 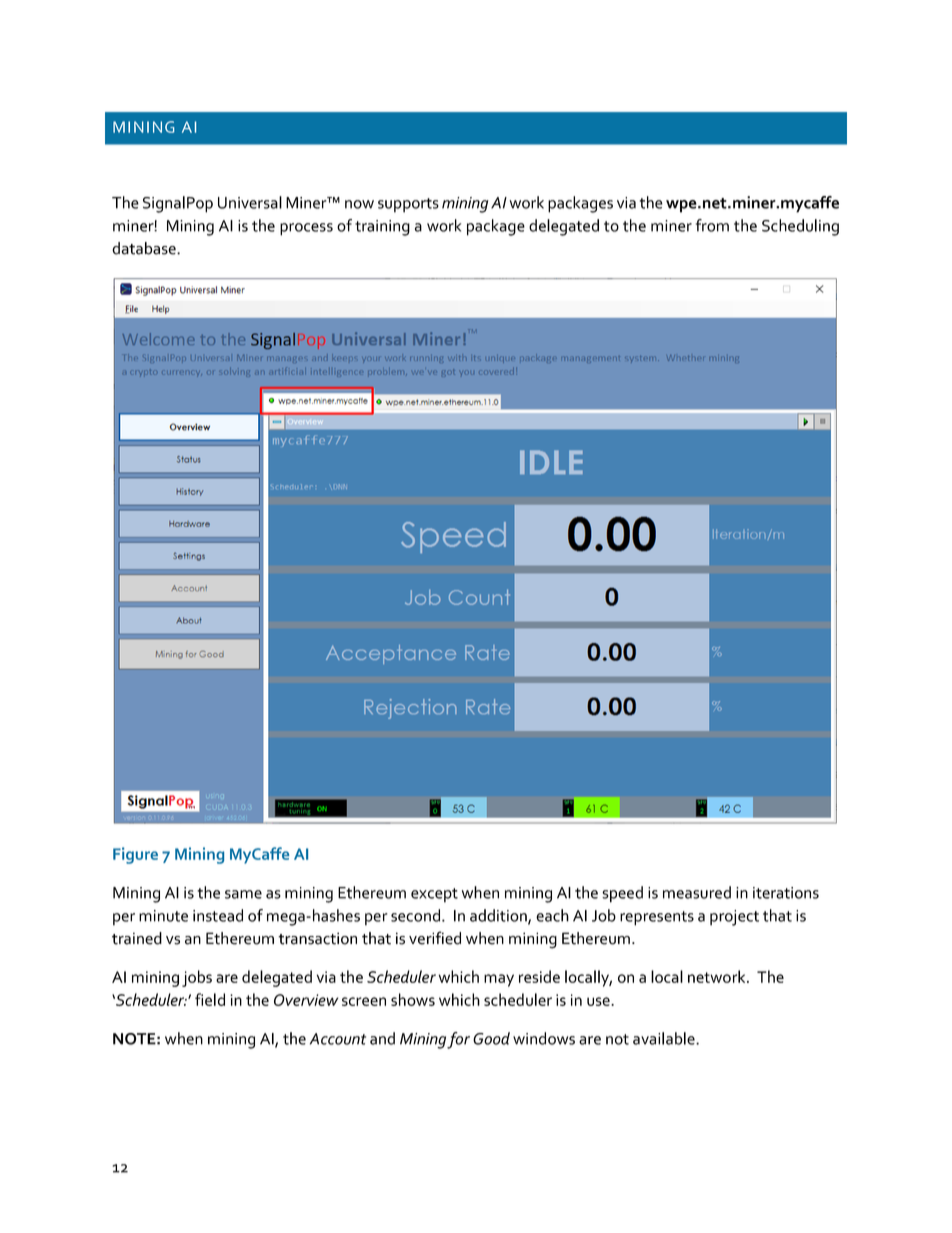 What do you see at coordinates (712, 225) in the page?
I see `from` at bounding box center [712, 225].
